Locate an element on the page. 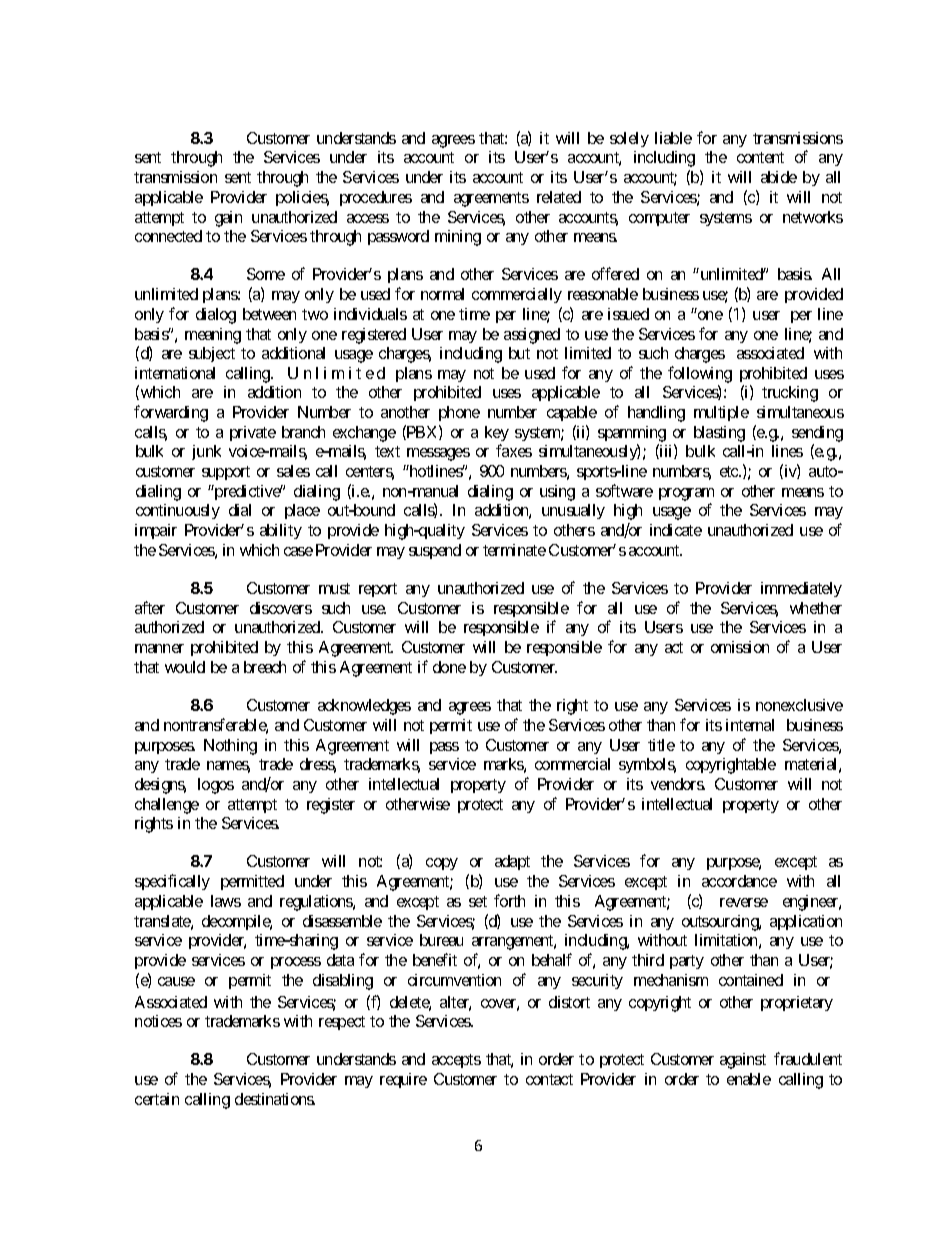 This document has height=1233, width=952. done is located at coordinates (449, 667).
